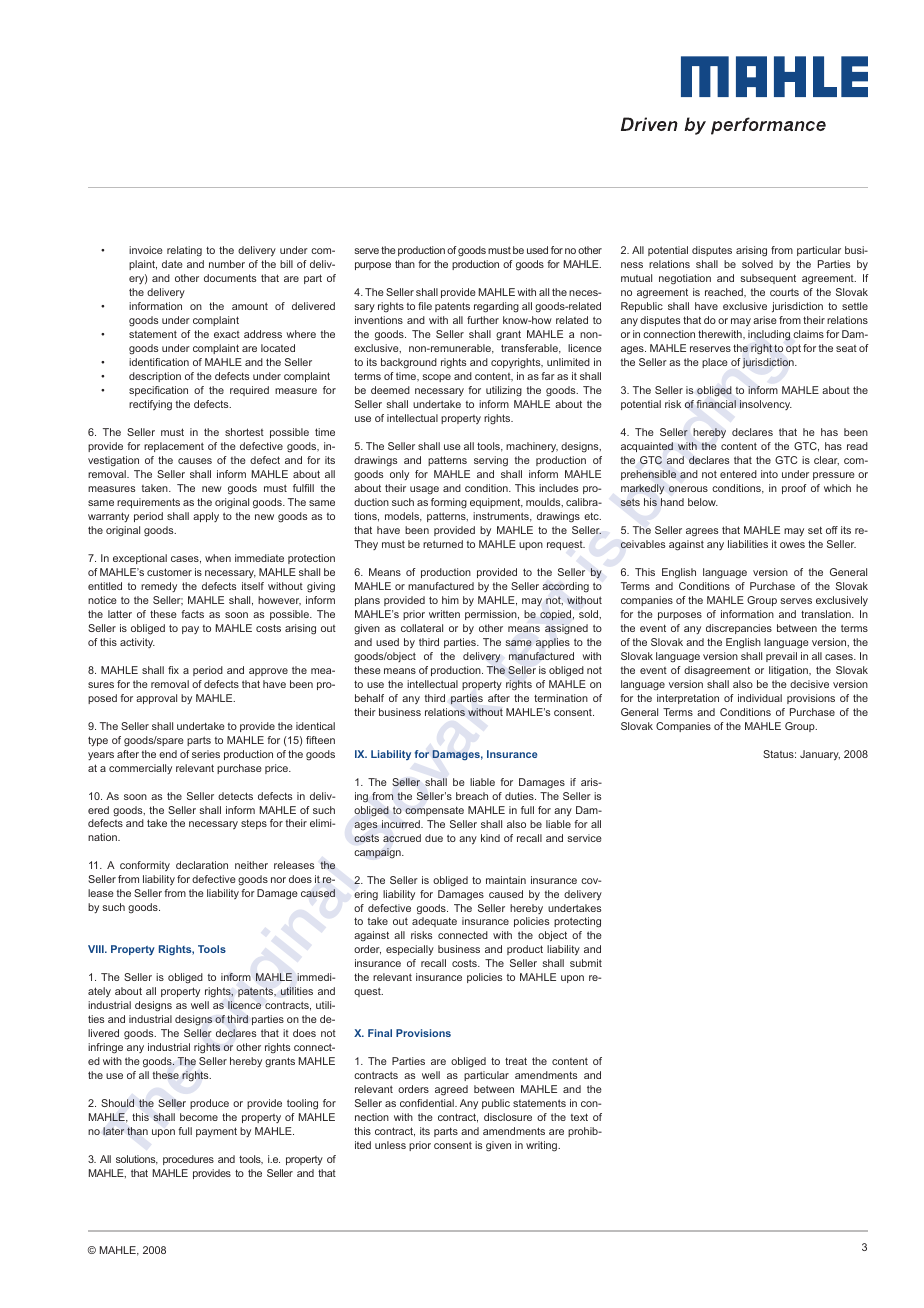  I want to click on subsequent, so click(768, 279).
